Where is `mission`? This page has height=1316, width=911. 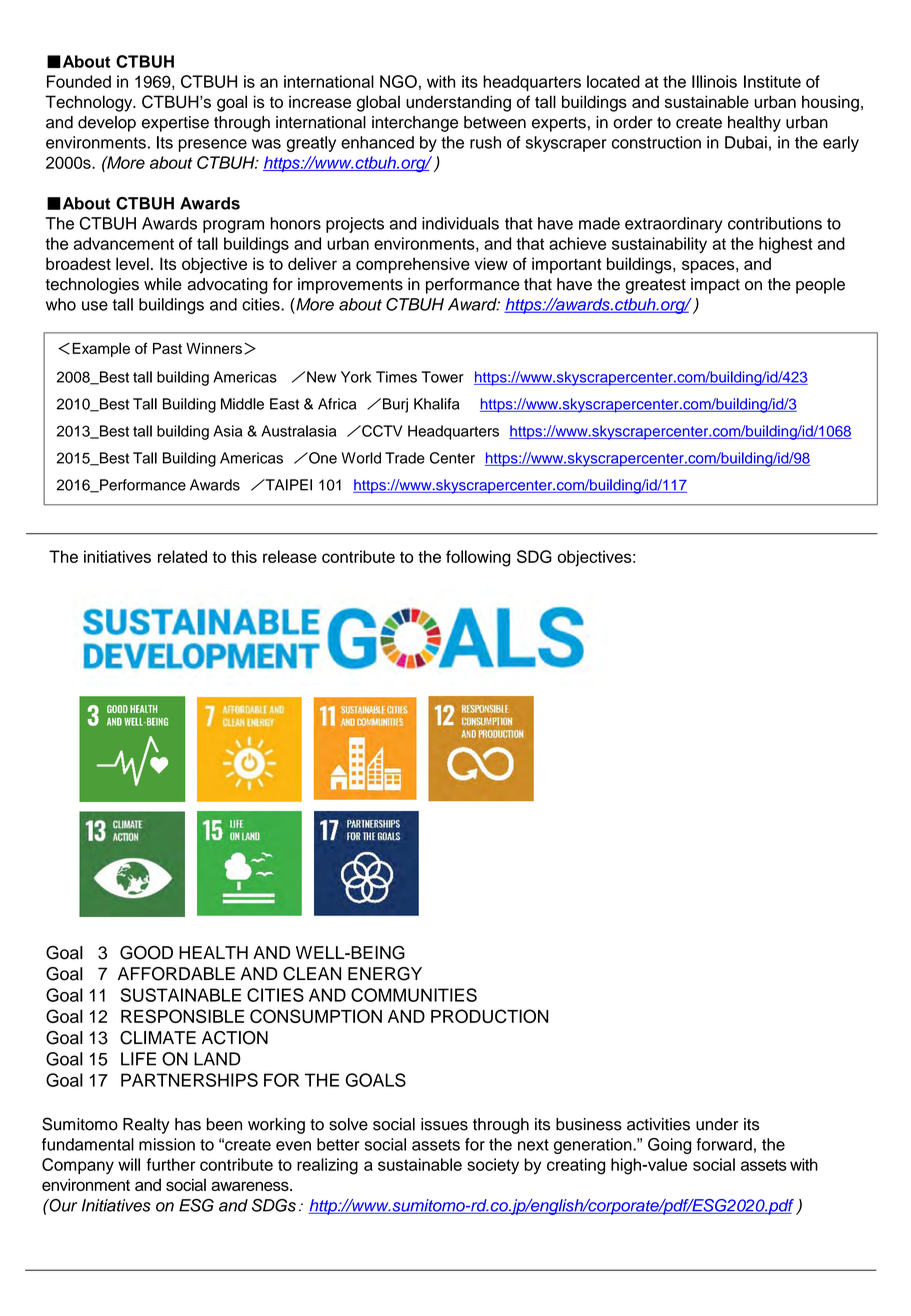 mission is located at coordinates (167, 1144).
